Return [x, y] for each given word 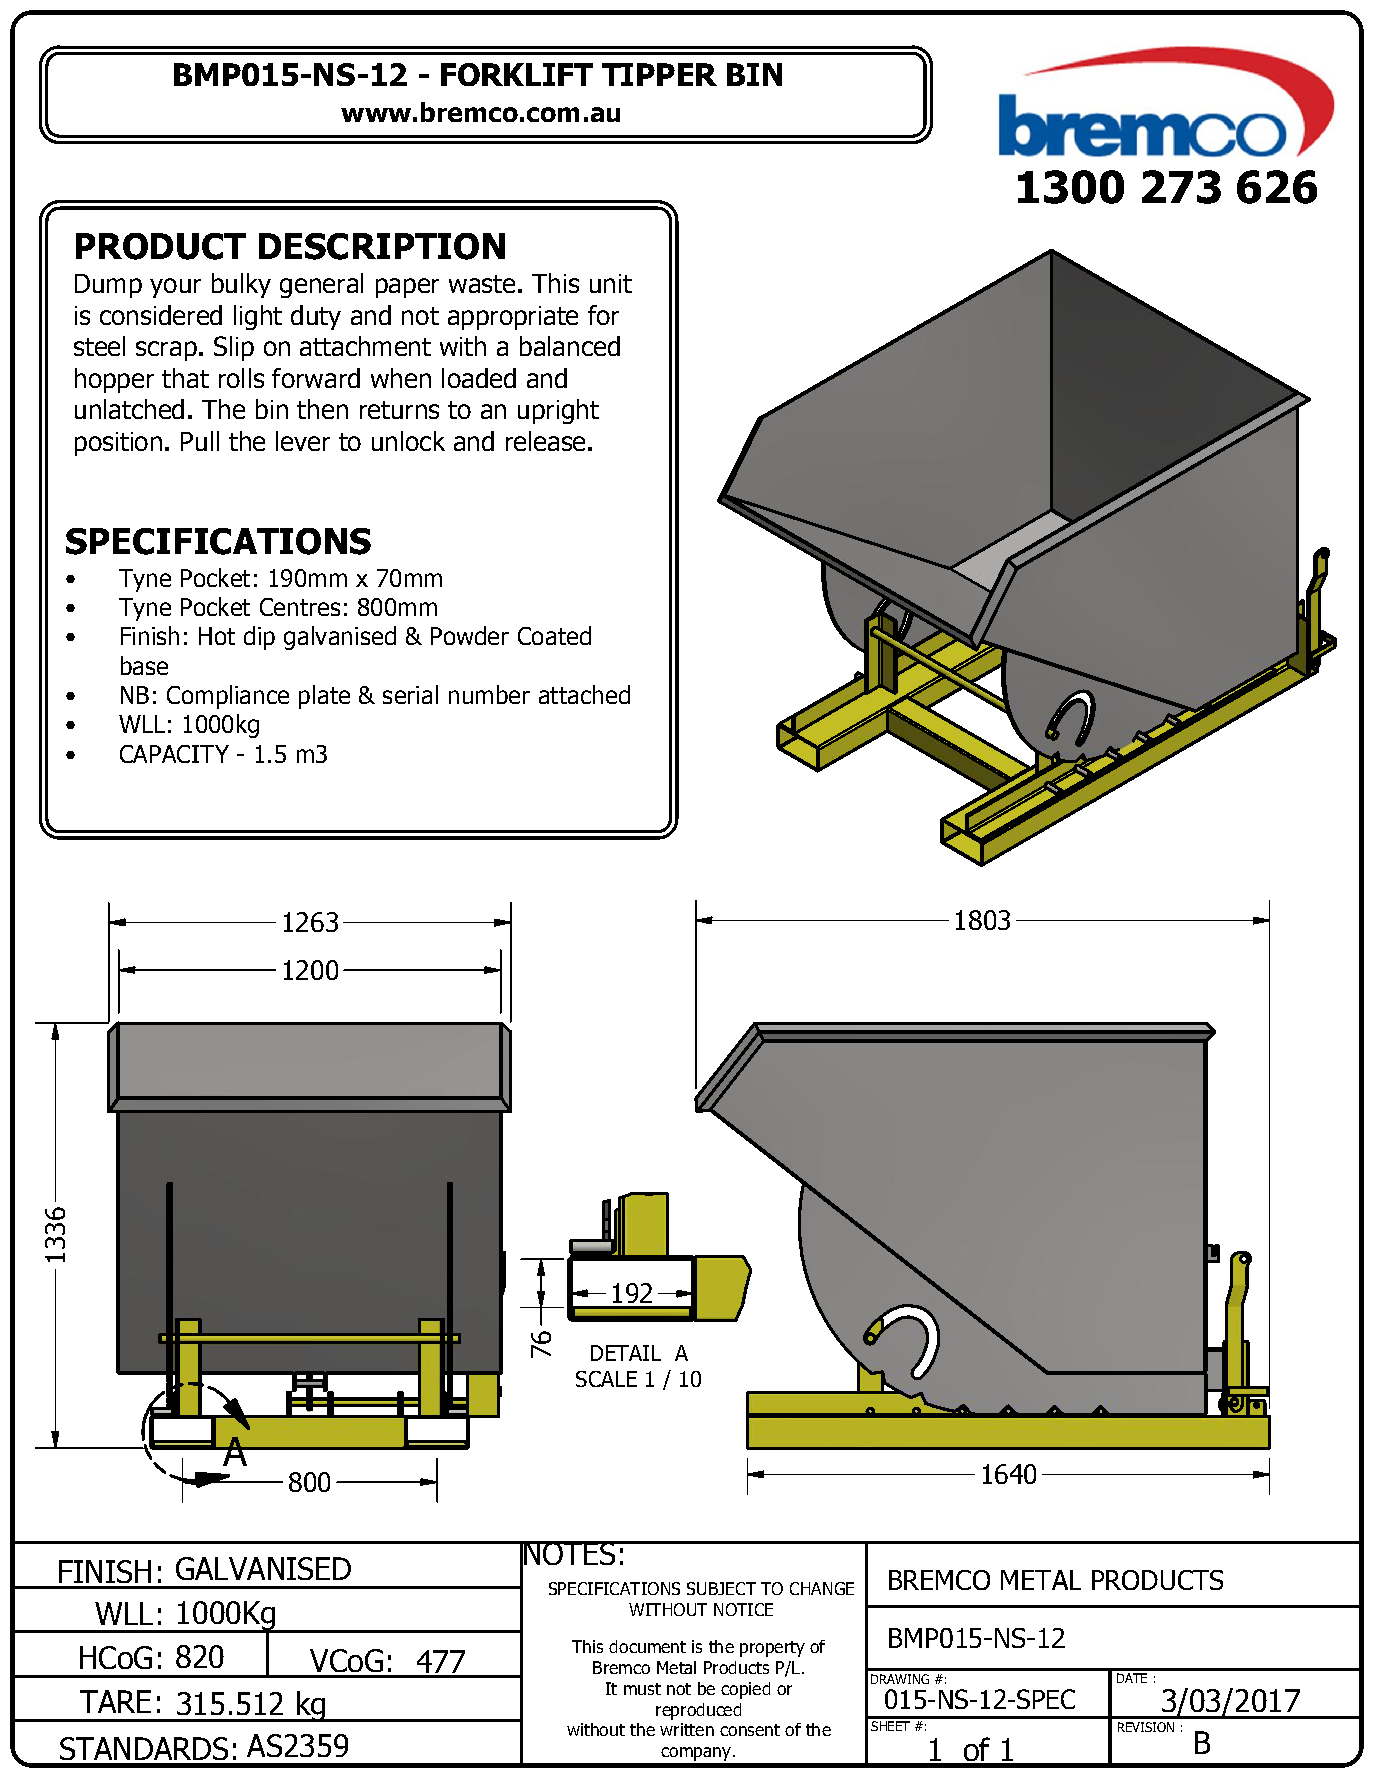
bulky [241, 285]
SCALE [606, 1379]
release [545, 441]
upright [558, 411]
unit [611, 283]
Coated [554, 635]
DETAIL [626, 1353]
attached [584, 694]
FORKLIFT [517, 74]
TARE [115, 1701]
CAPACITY [174, 754]
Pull [200, 441]
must [642, 1689]
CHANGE [822, 1588]
